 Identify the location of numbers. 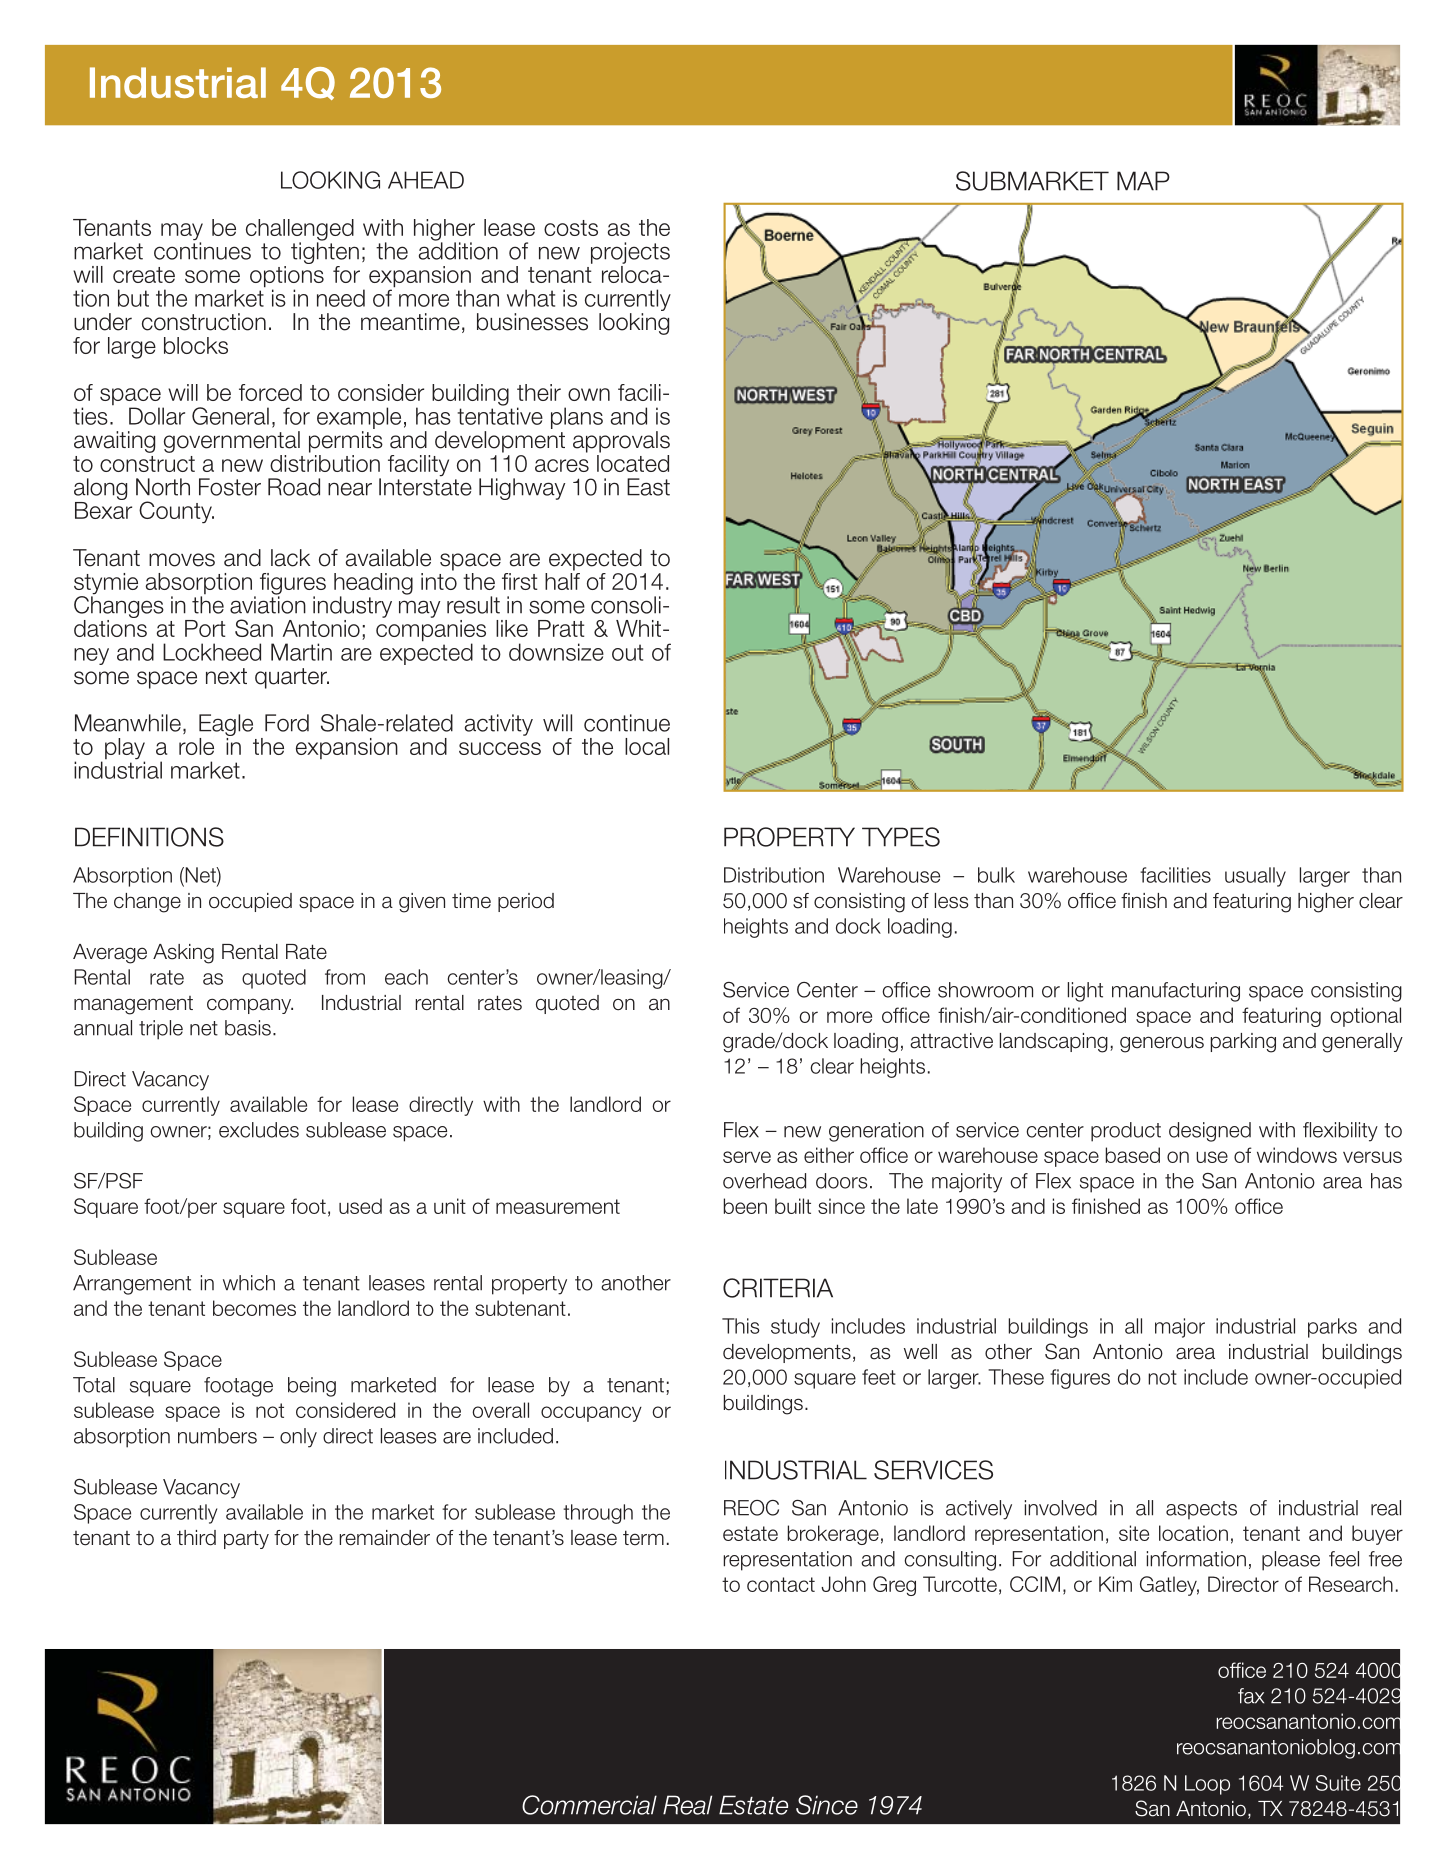
(217, 1436).
